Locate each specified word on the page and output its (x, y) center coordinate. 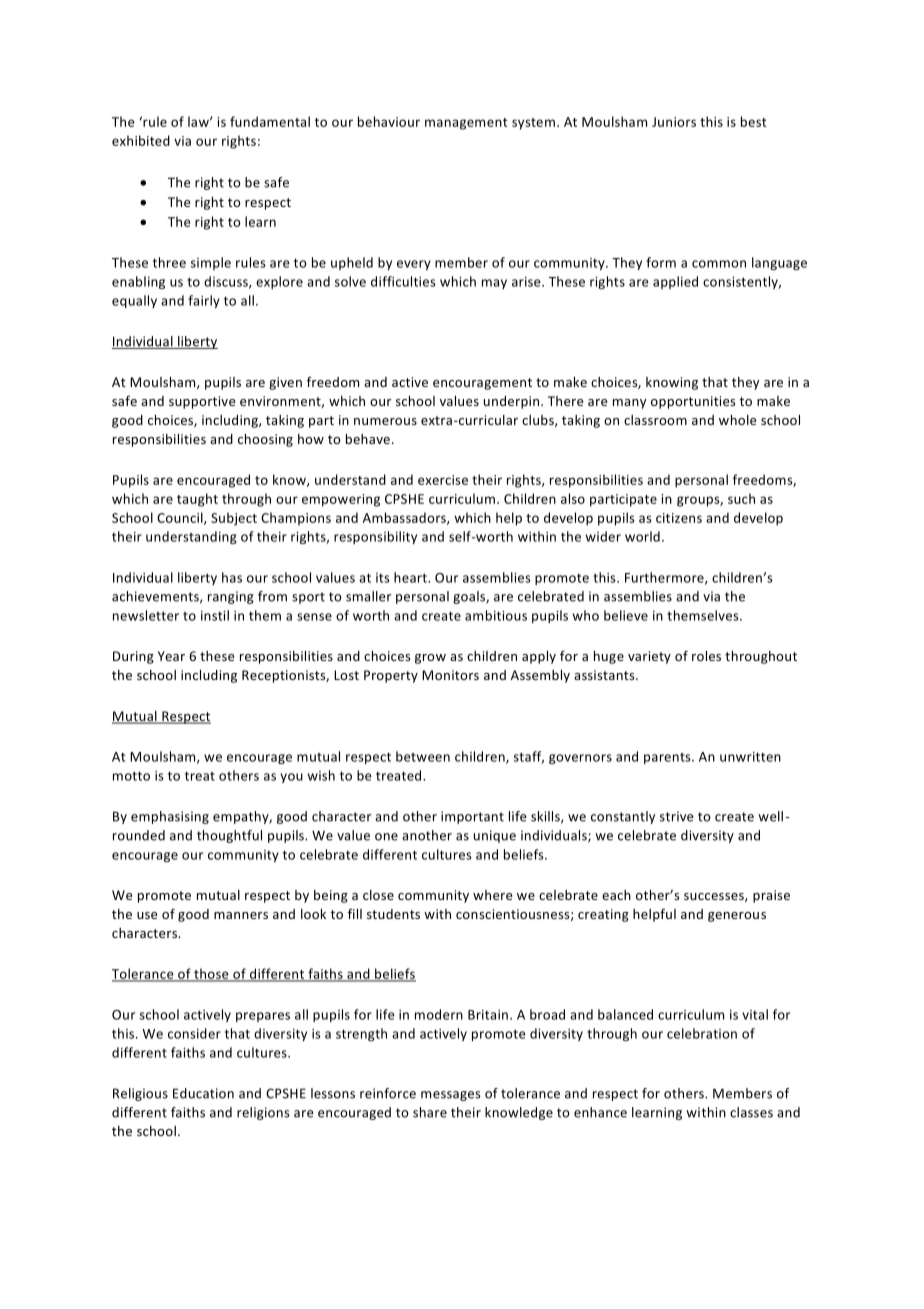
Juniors (674, 122)
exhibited (141, 140)
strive (676, 816)
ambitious (496, 615)
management (466, 124)
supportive (202, 402)
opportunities (693, 402)
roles (706, 656)
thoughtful (229, 836)
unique (495, 836)
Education (203, 1093)
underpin (513, 402)
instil (215, 615)
